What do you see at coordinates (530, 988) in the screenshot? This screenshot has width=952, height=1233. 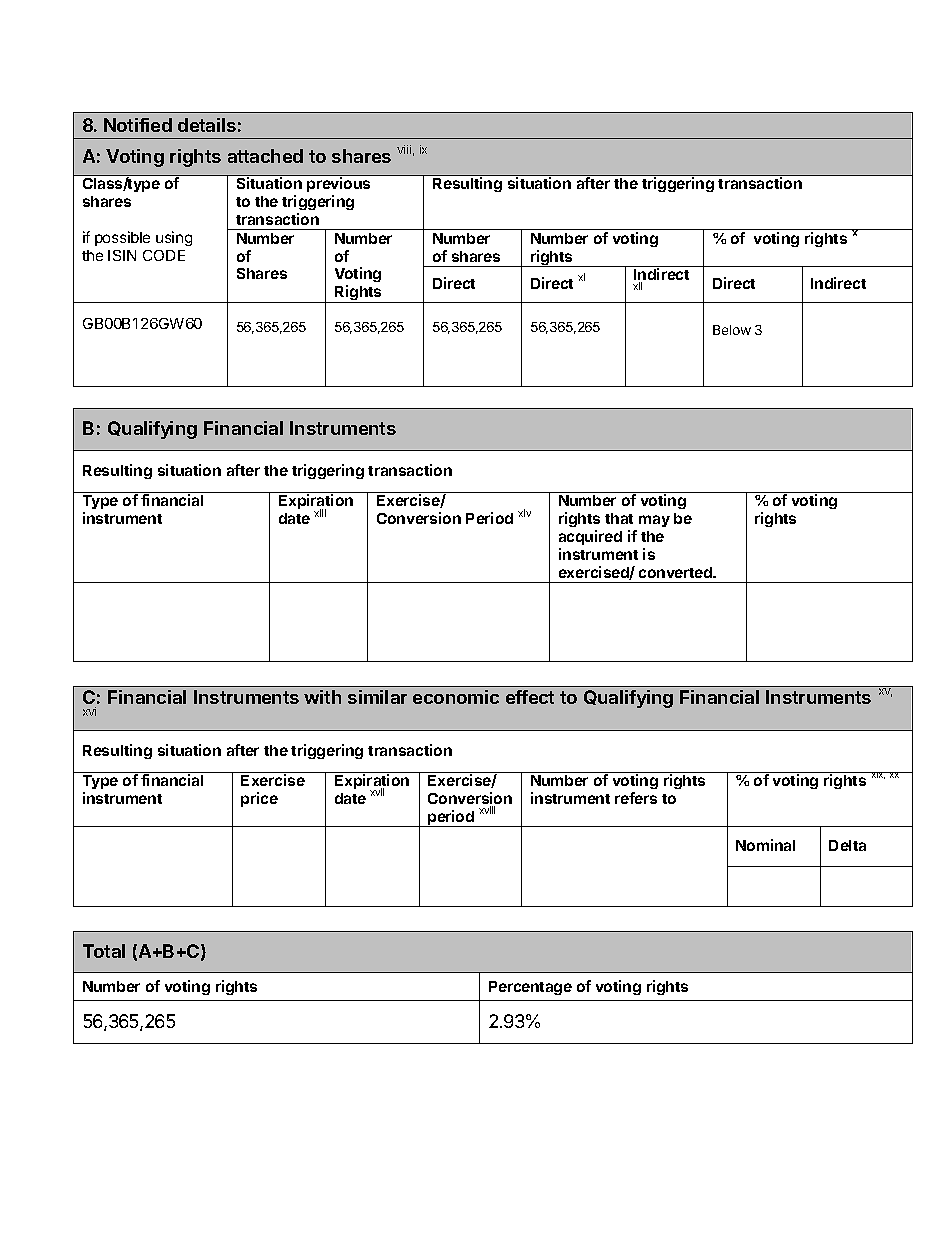 I see `Percentage` at bounding box center [530, 988].
